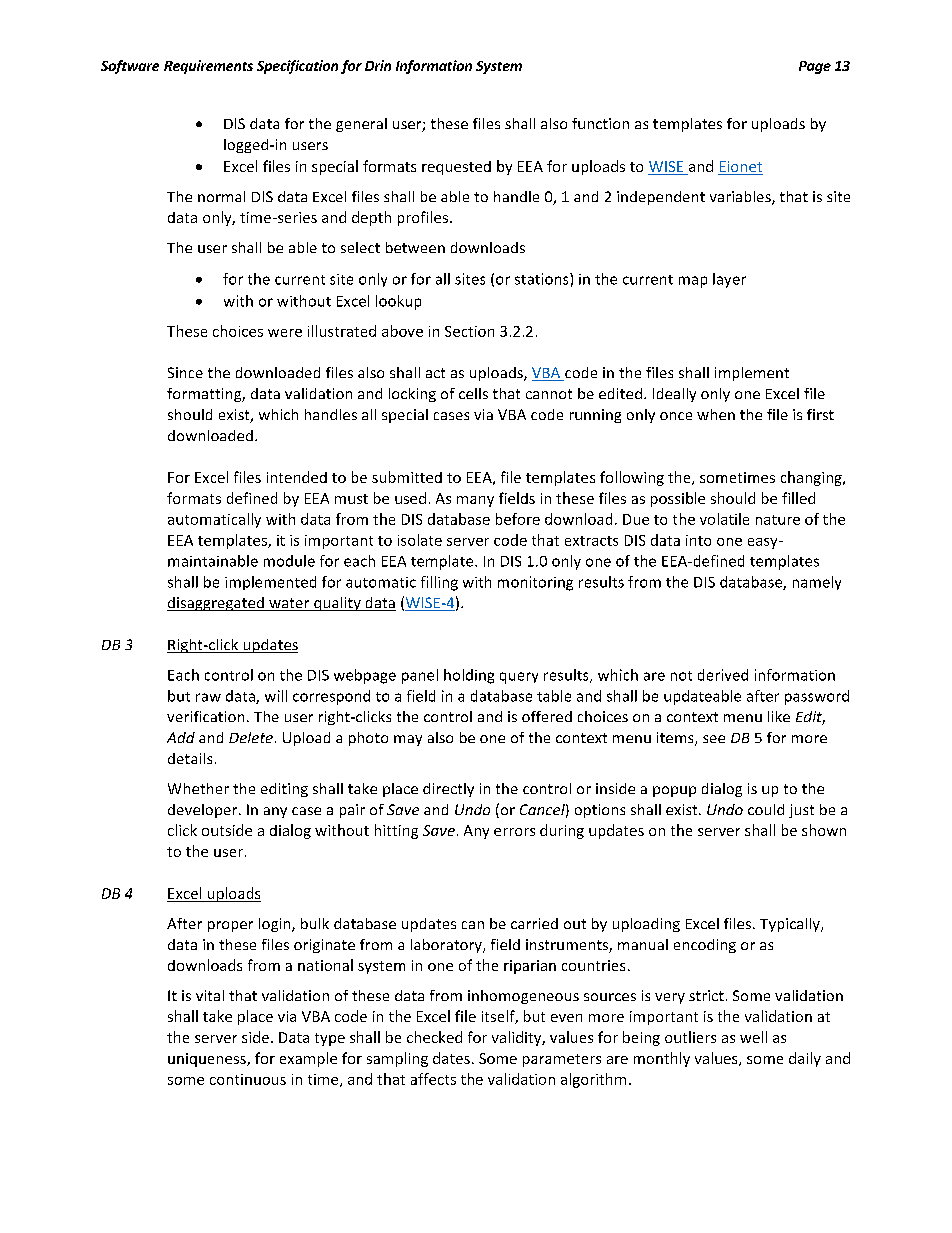 The image size is (952, 1233). What do you see at coordinates (439, 583) in the page?
I see `filling` at bounding box center [439, 583].
